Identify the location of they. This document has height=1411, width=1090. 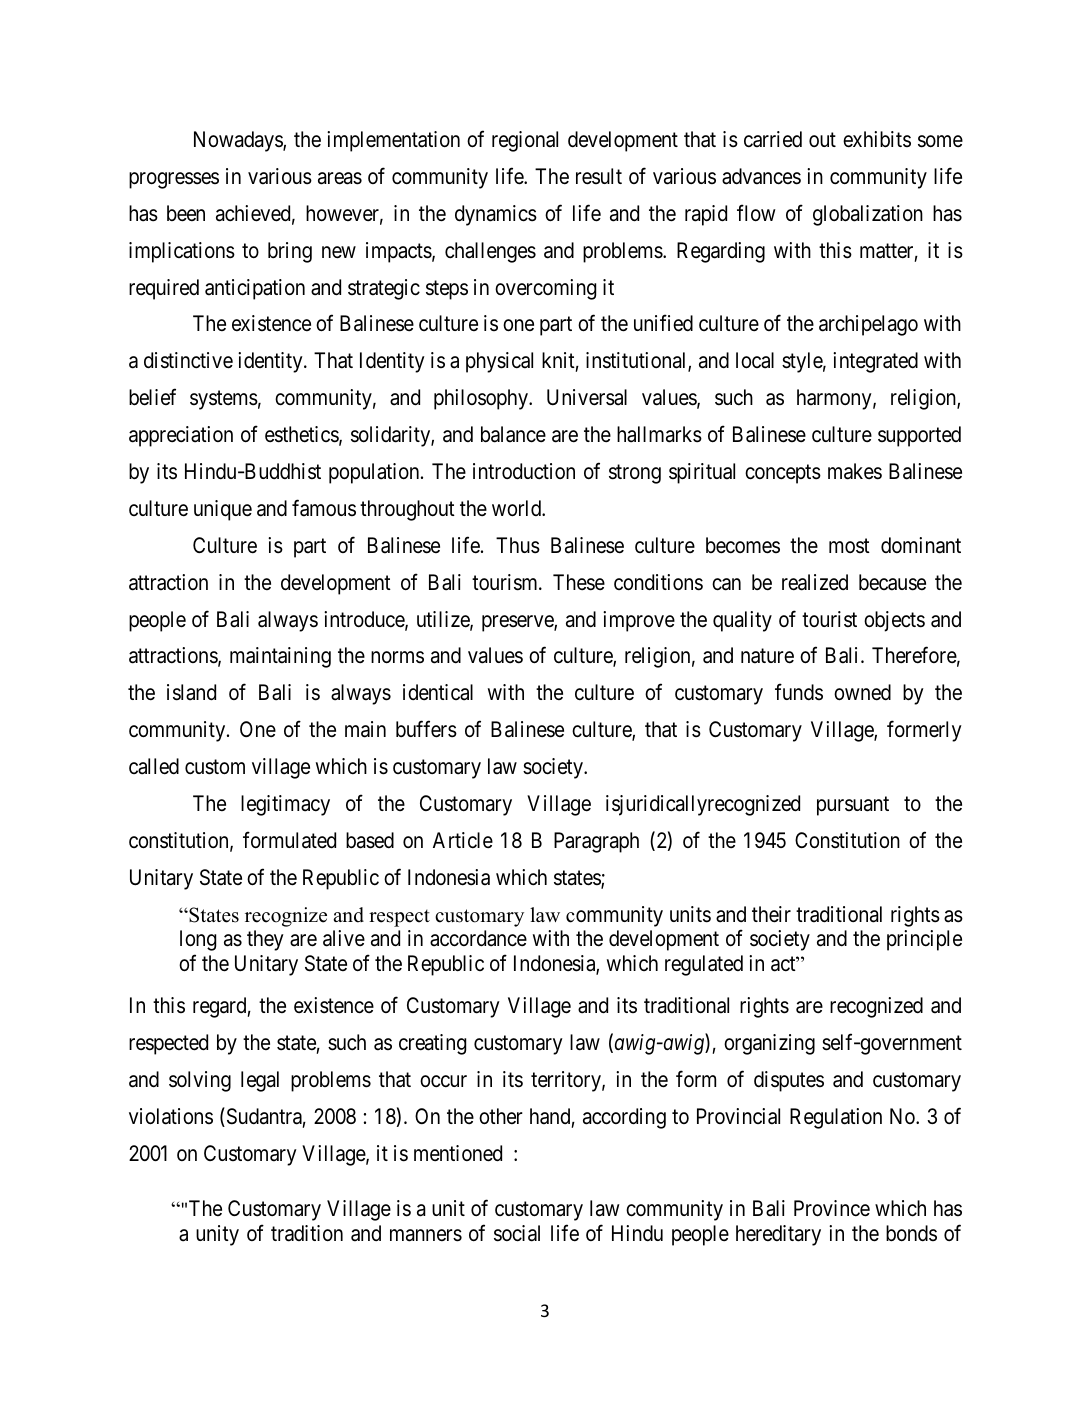
(265, 940).
